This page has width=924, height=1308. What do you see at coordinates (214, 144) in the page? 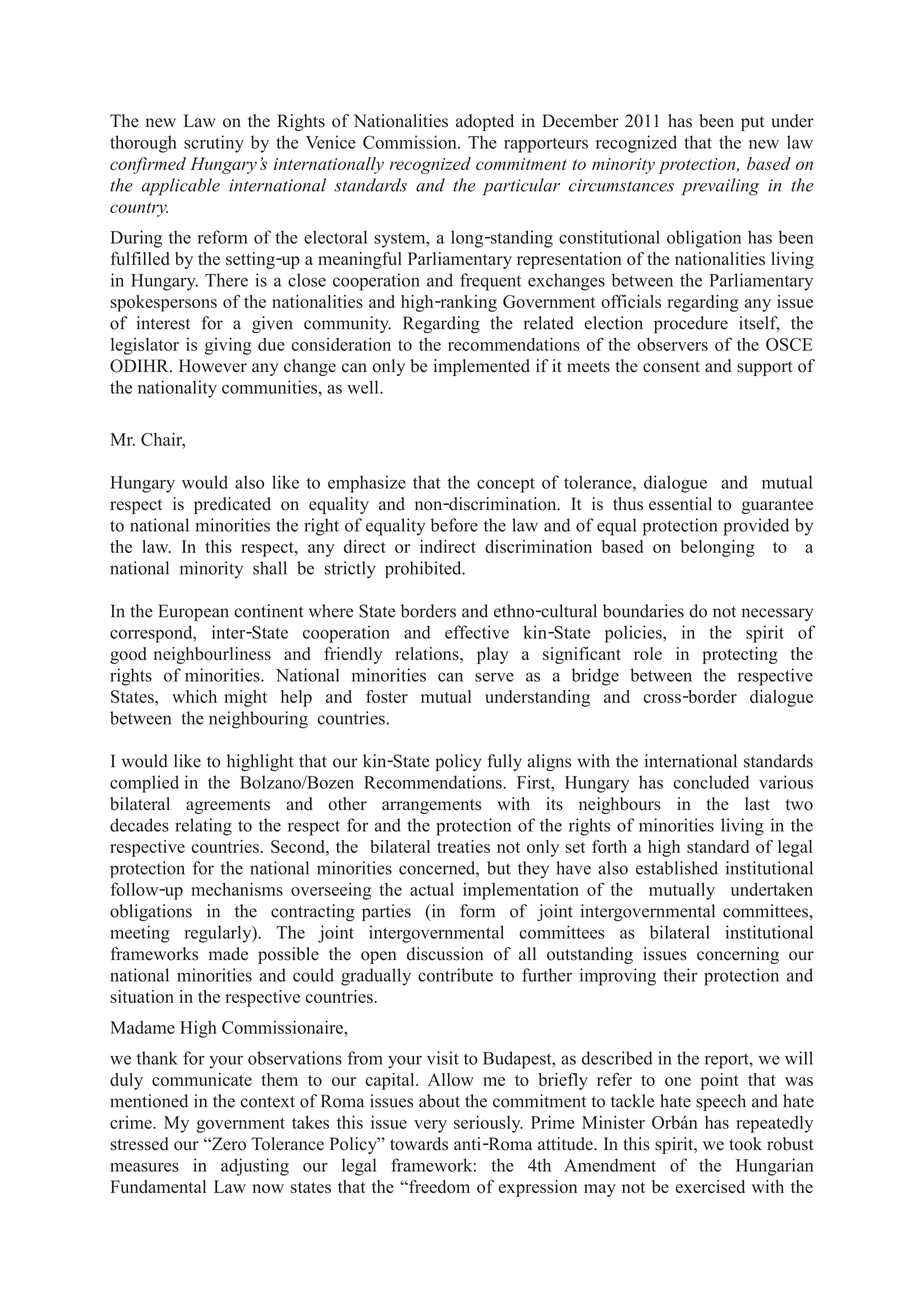
I see `scrutiny` at bounding box center [214, 144].
